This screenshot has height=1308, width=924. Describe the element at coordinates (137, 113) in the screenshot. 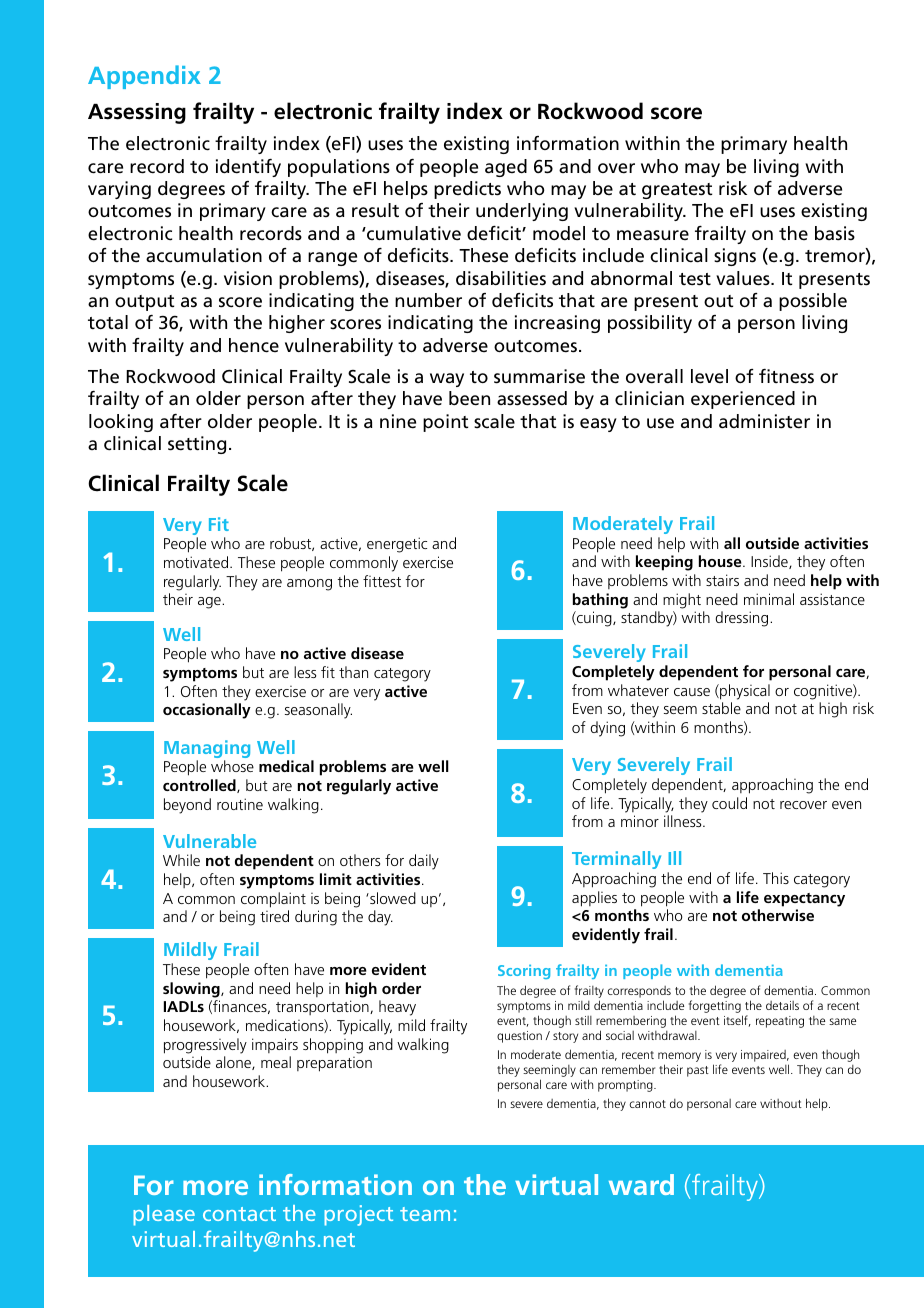

I see `Assessing` at that location.
